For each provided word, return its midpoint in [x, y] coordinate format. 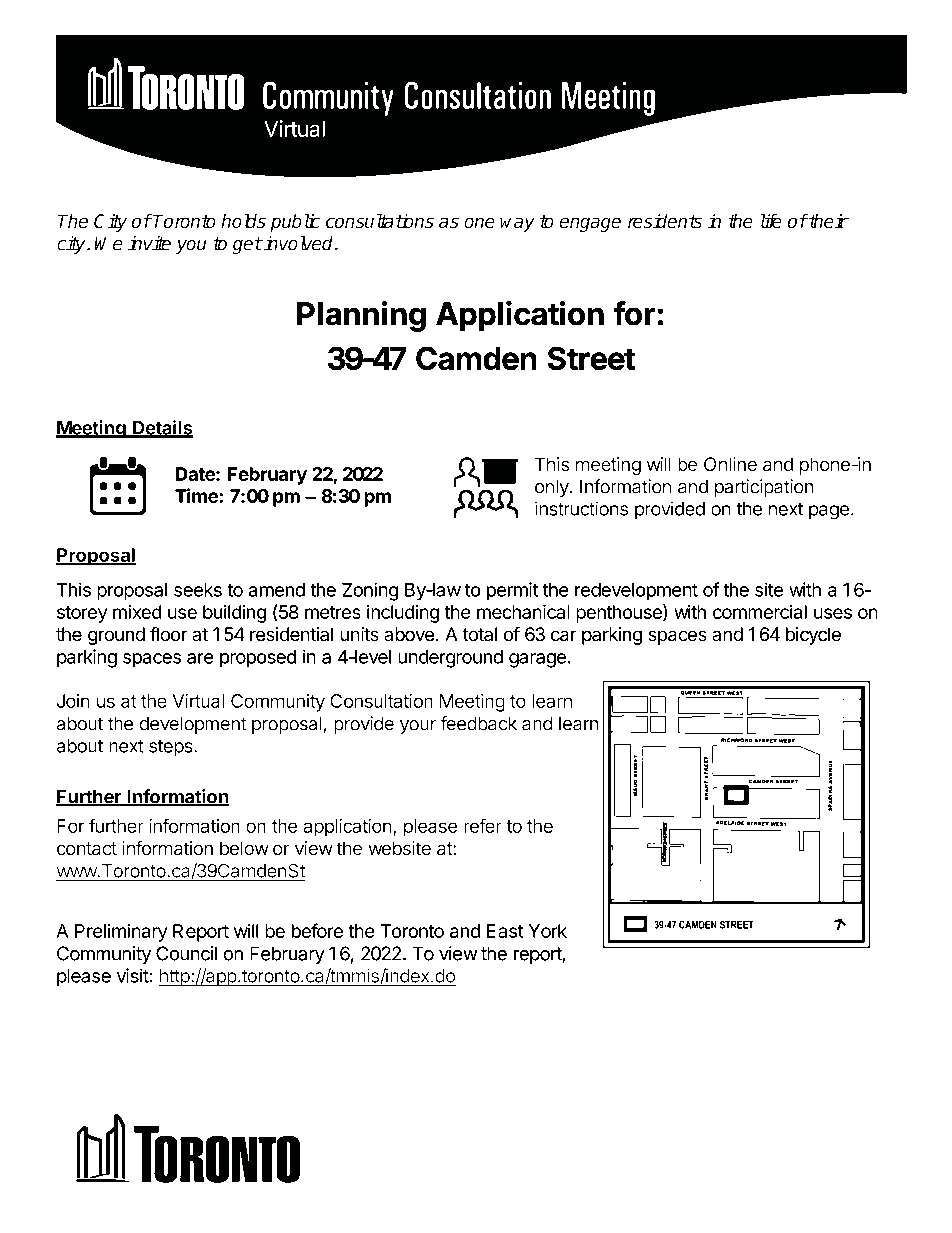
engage [590, 224]
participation [764, 488]
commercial [760, 611]
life [771, 221]
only [553, 488]
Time [197, 495]
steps [172, 748]
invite [149, 243]
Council [186, 953]
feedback [478, 723]
